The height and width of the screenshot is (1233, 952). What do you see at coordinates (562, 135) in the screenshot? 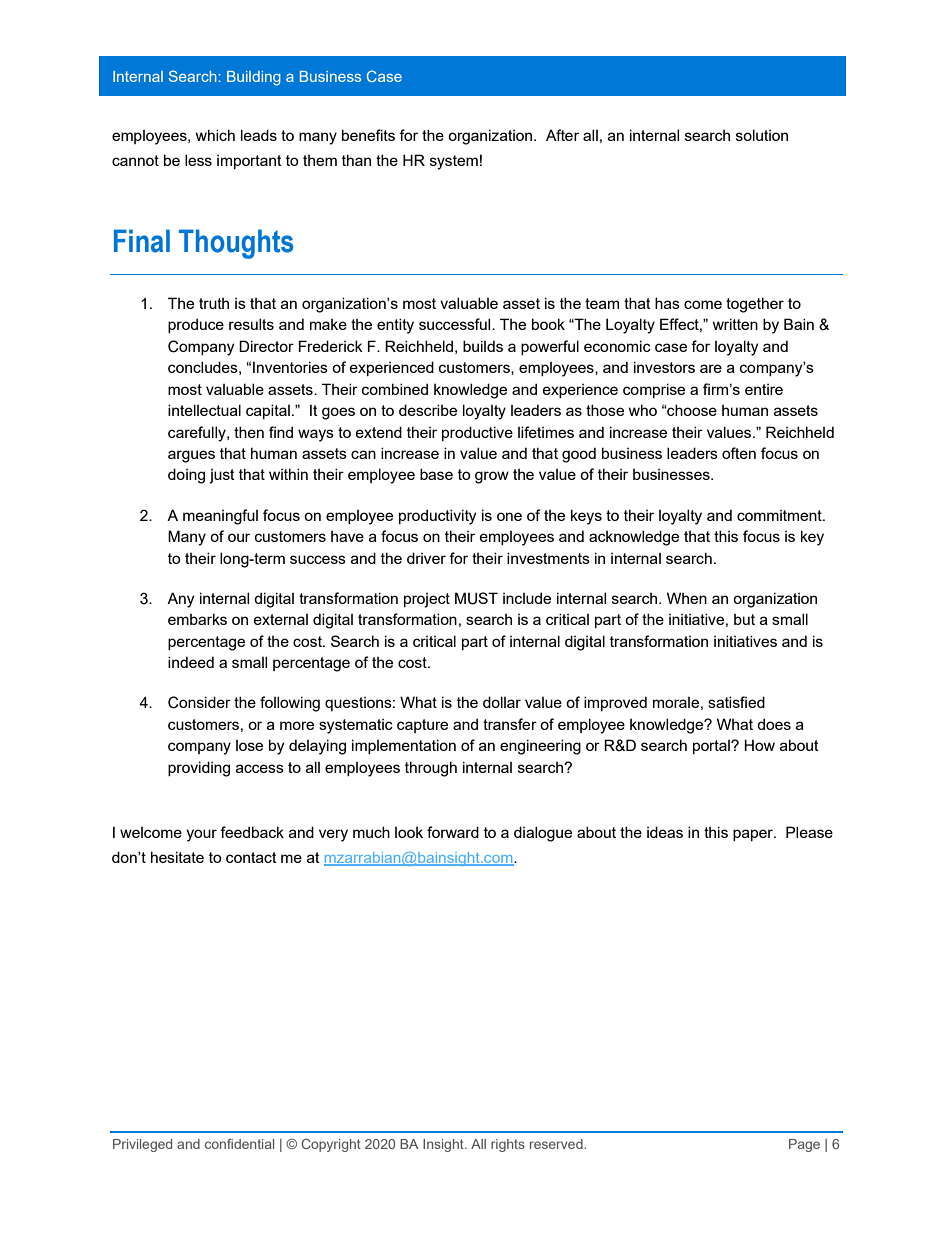
I see `After` at bounding box center [562, 135].
